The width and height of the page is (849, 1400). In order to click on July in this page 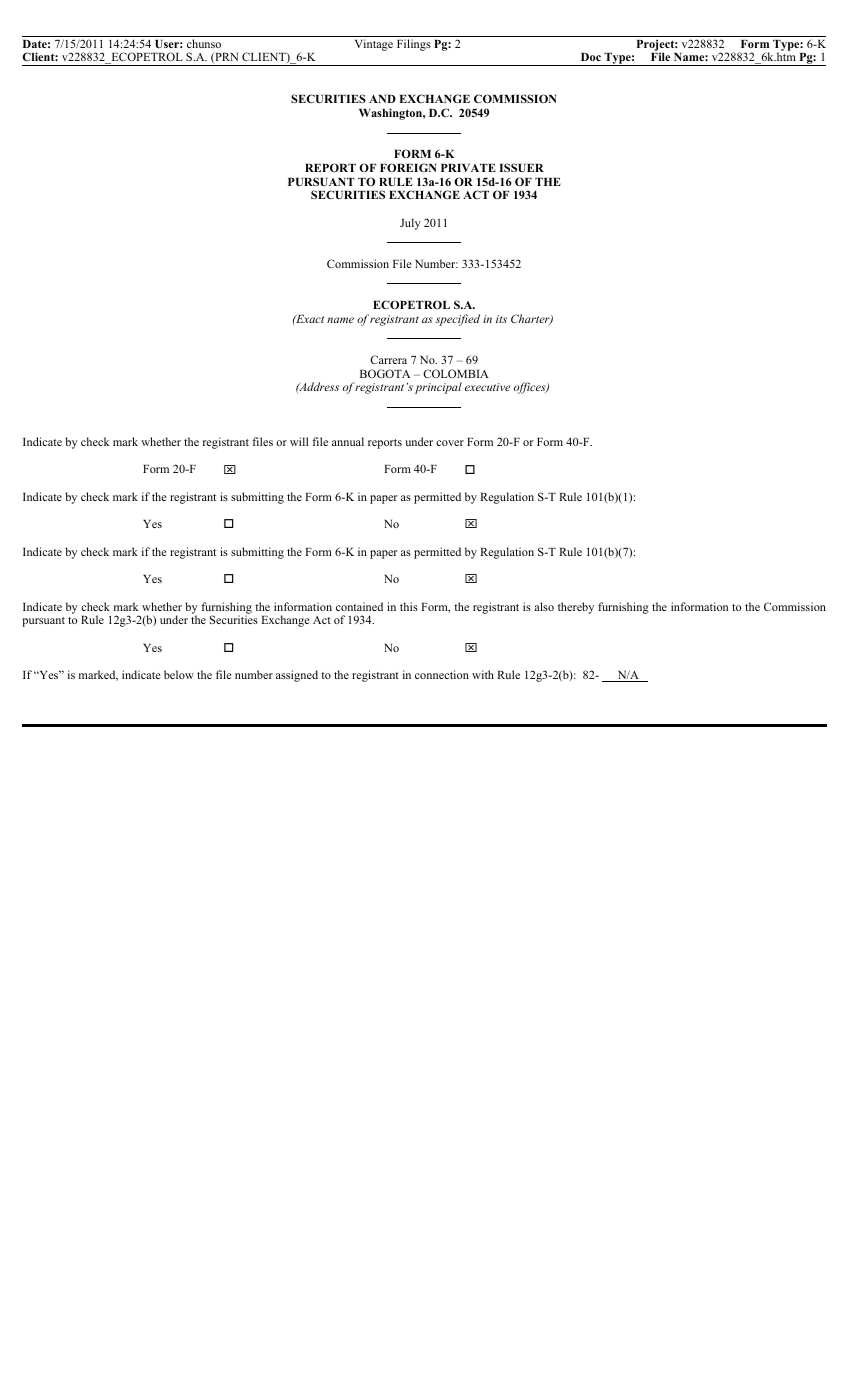, I will do `click(410, 224)`.
